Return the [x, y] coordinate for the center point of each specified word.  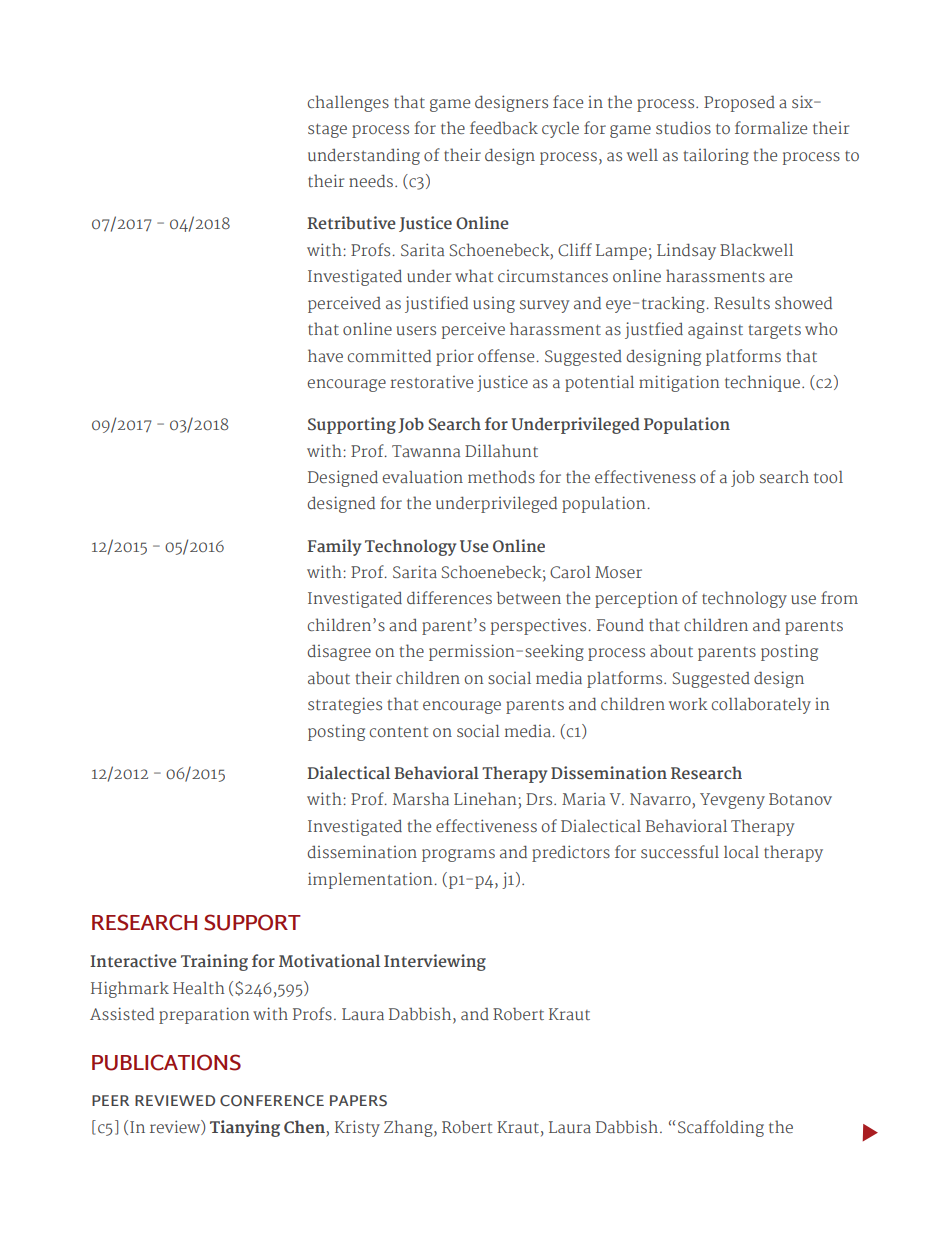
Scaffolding [721, 1128]
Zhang [409, 1128]
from [839, 597]
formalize [771, 127]
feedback [504, 127]
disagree [339, 653]
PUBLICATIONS [166, 1062]
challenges [348, 103]
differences [449, 597]
